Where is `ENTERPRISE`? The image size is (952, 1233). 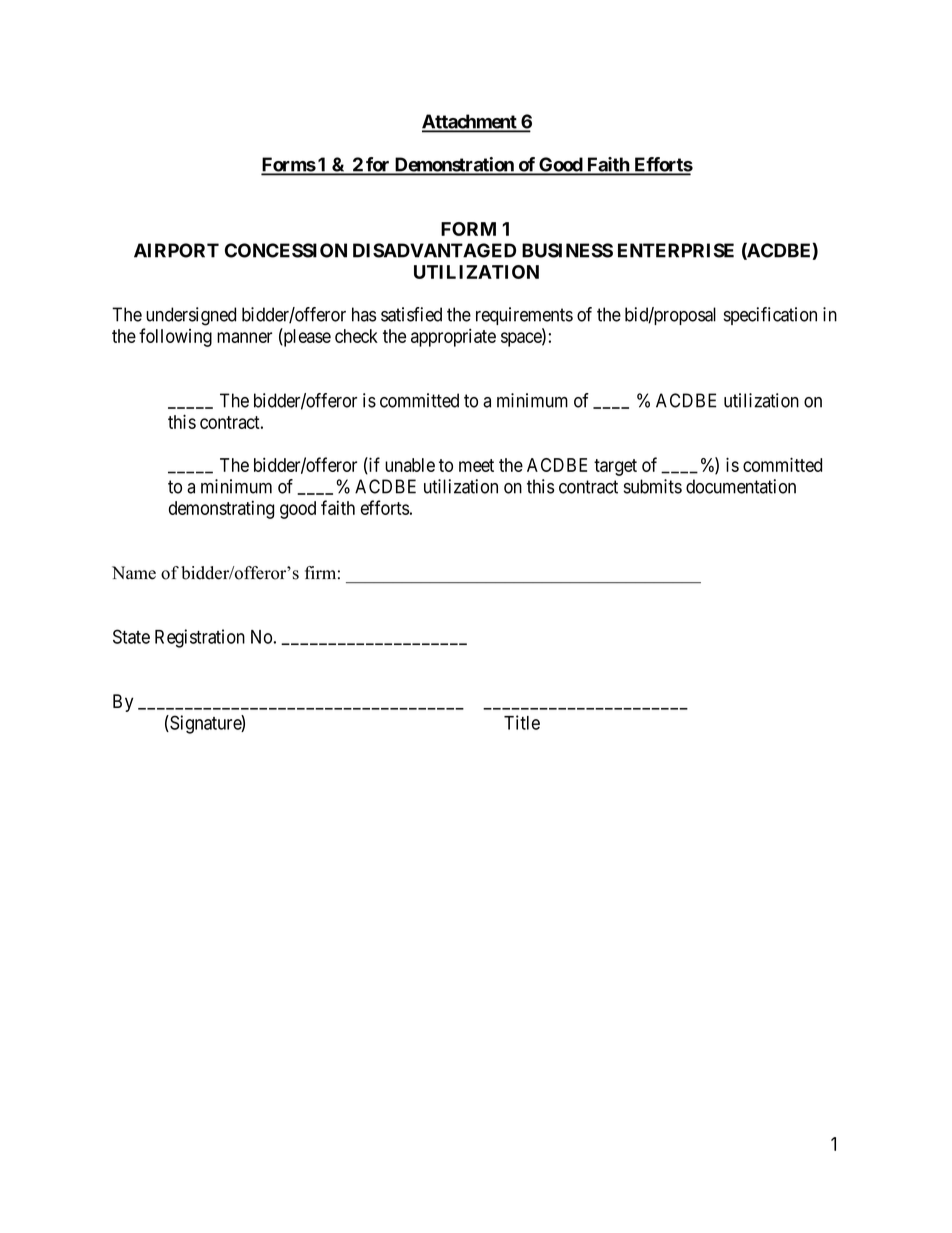
ENTERPRISE is located at coordinates (676, 250).
